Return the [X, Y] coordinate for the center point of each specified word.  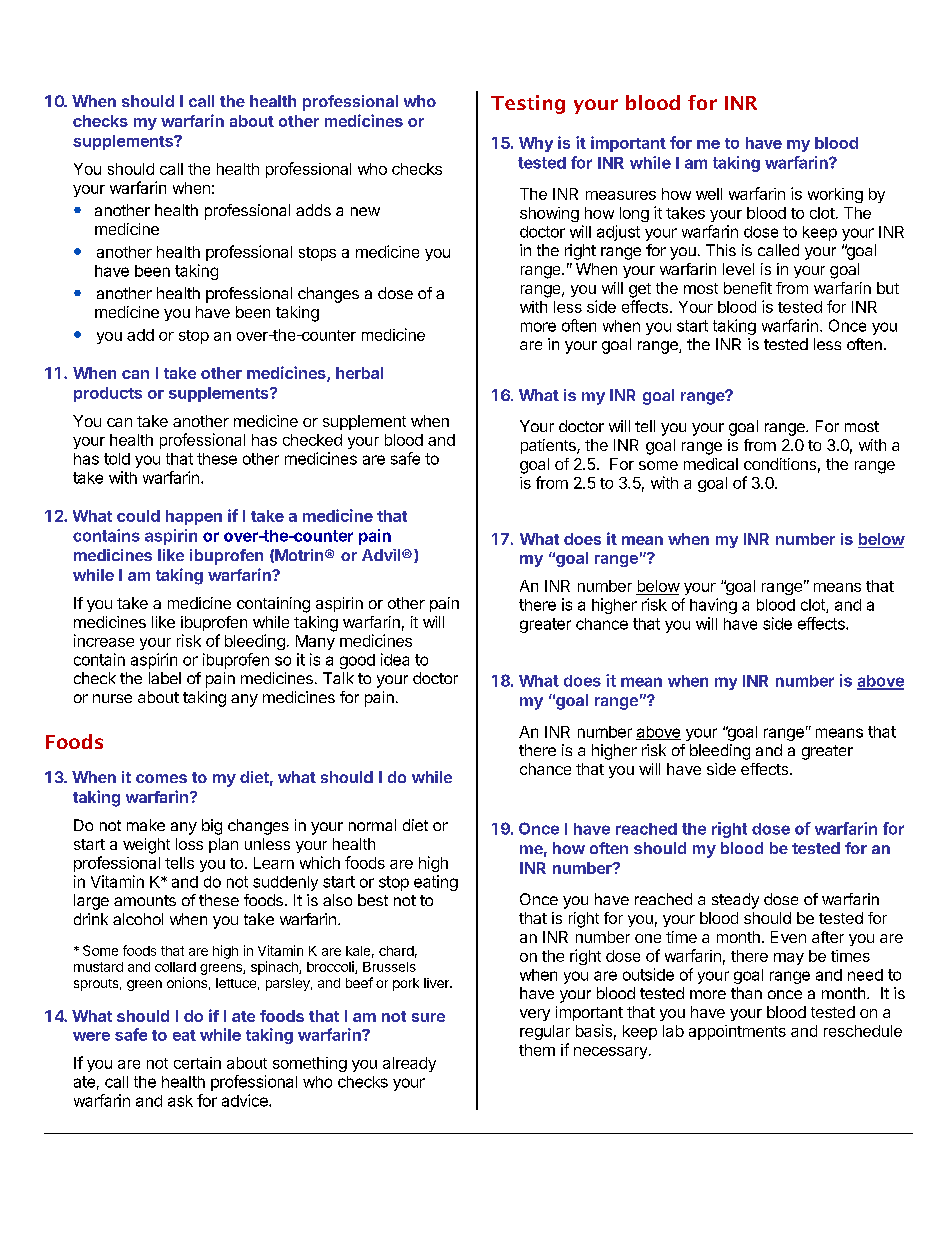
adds [313, 210]
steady [735, 901]
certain [197, 1063]
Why [536, 144]
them [537, 1050]
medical [711, 464]
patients [549, 446]
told [117, 459]
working [835, 195]
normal [372, 825]
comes [161, 778]
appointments [737, 1032]
